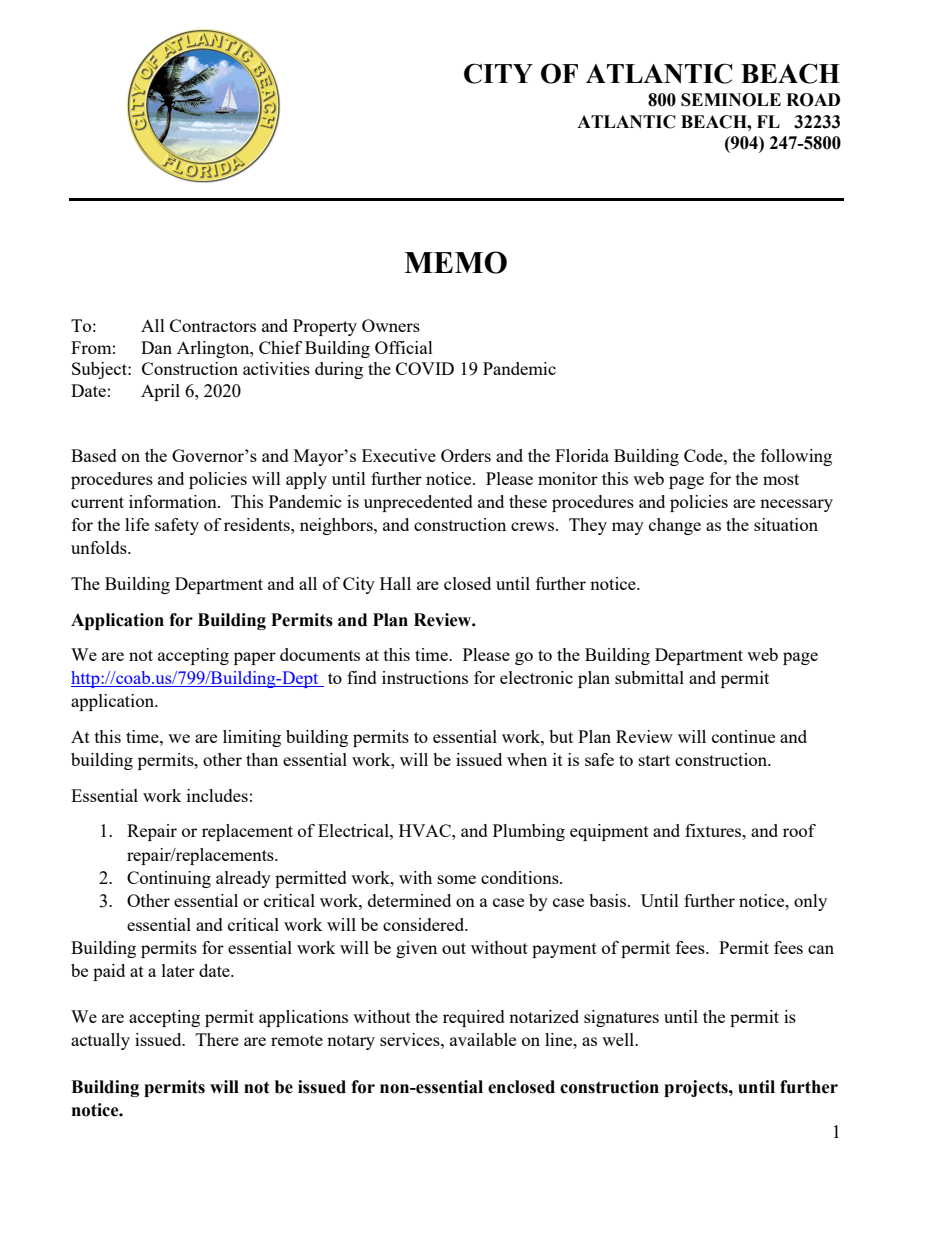  Describe the element at coordinates (455, 262) in the screenshot. I see `MEMO` at that location.
